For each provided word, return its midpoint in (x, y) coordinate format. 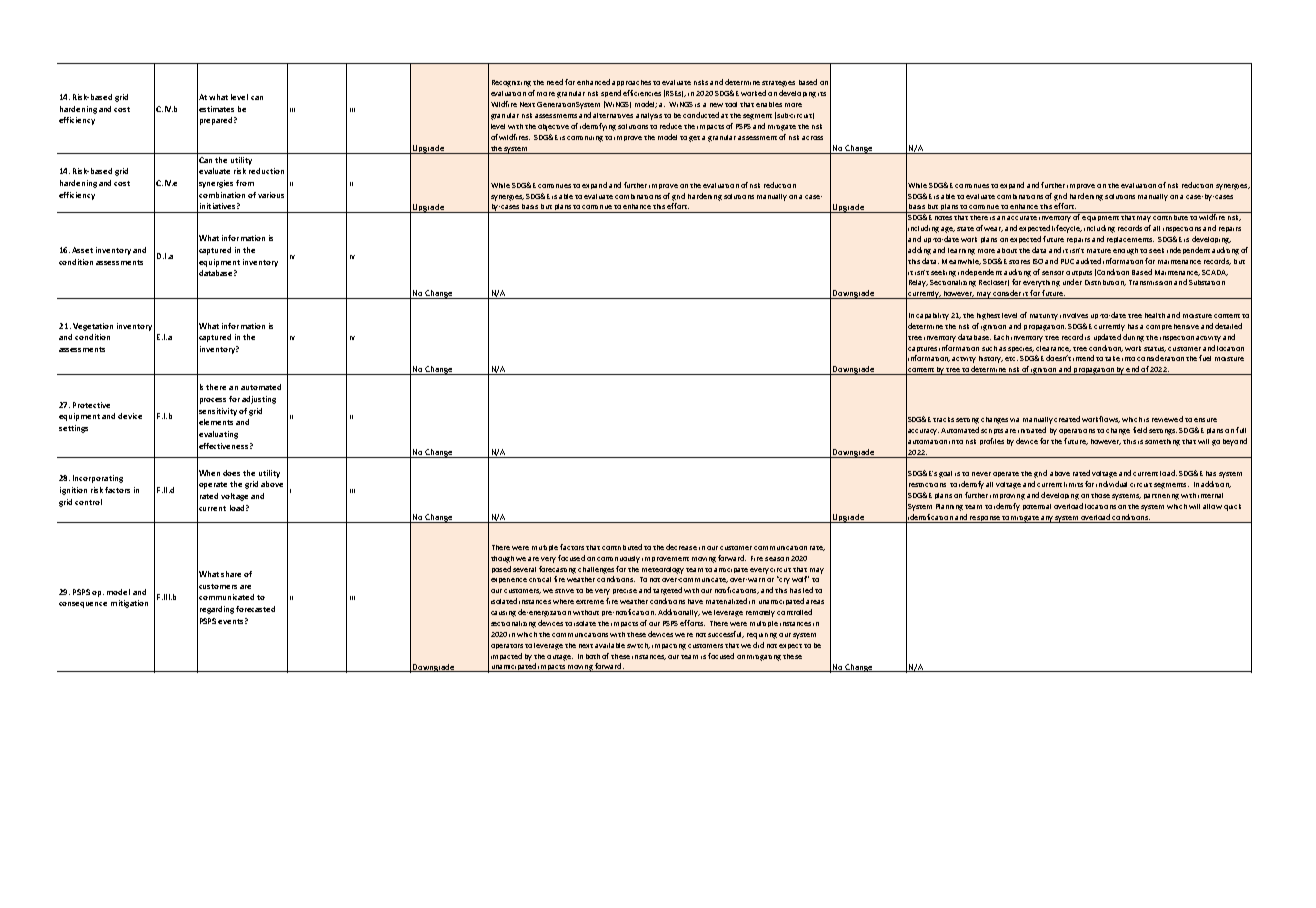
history (991, 359)
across (812, 138)
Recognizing (511, 83)
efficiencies (642, 93)
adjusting (259, 400)
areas (815, 602)
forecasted (255, 609)
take (1112, 358)
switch (638, 646)
